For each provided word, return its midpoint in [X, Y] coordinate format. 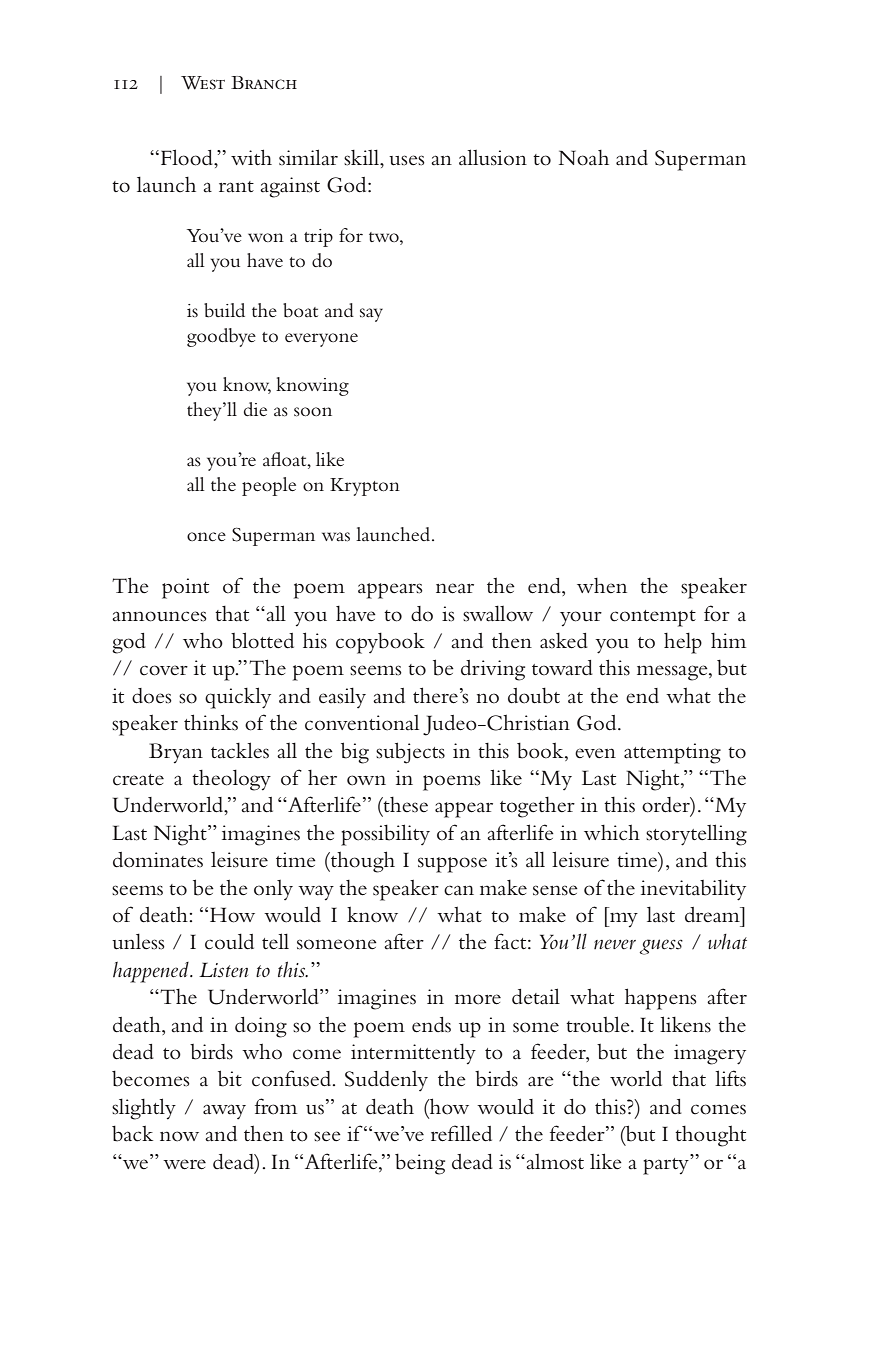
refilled [461, 1133]
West [203, 83]
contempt [653, 618]
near [455, 588]
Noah [584, 158]
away [224, 1111]
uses [407, 160]
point [185, 588]
